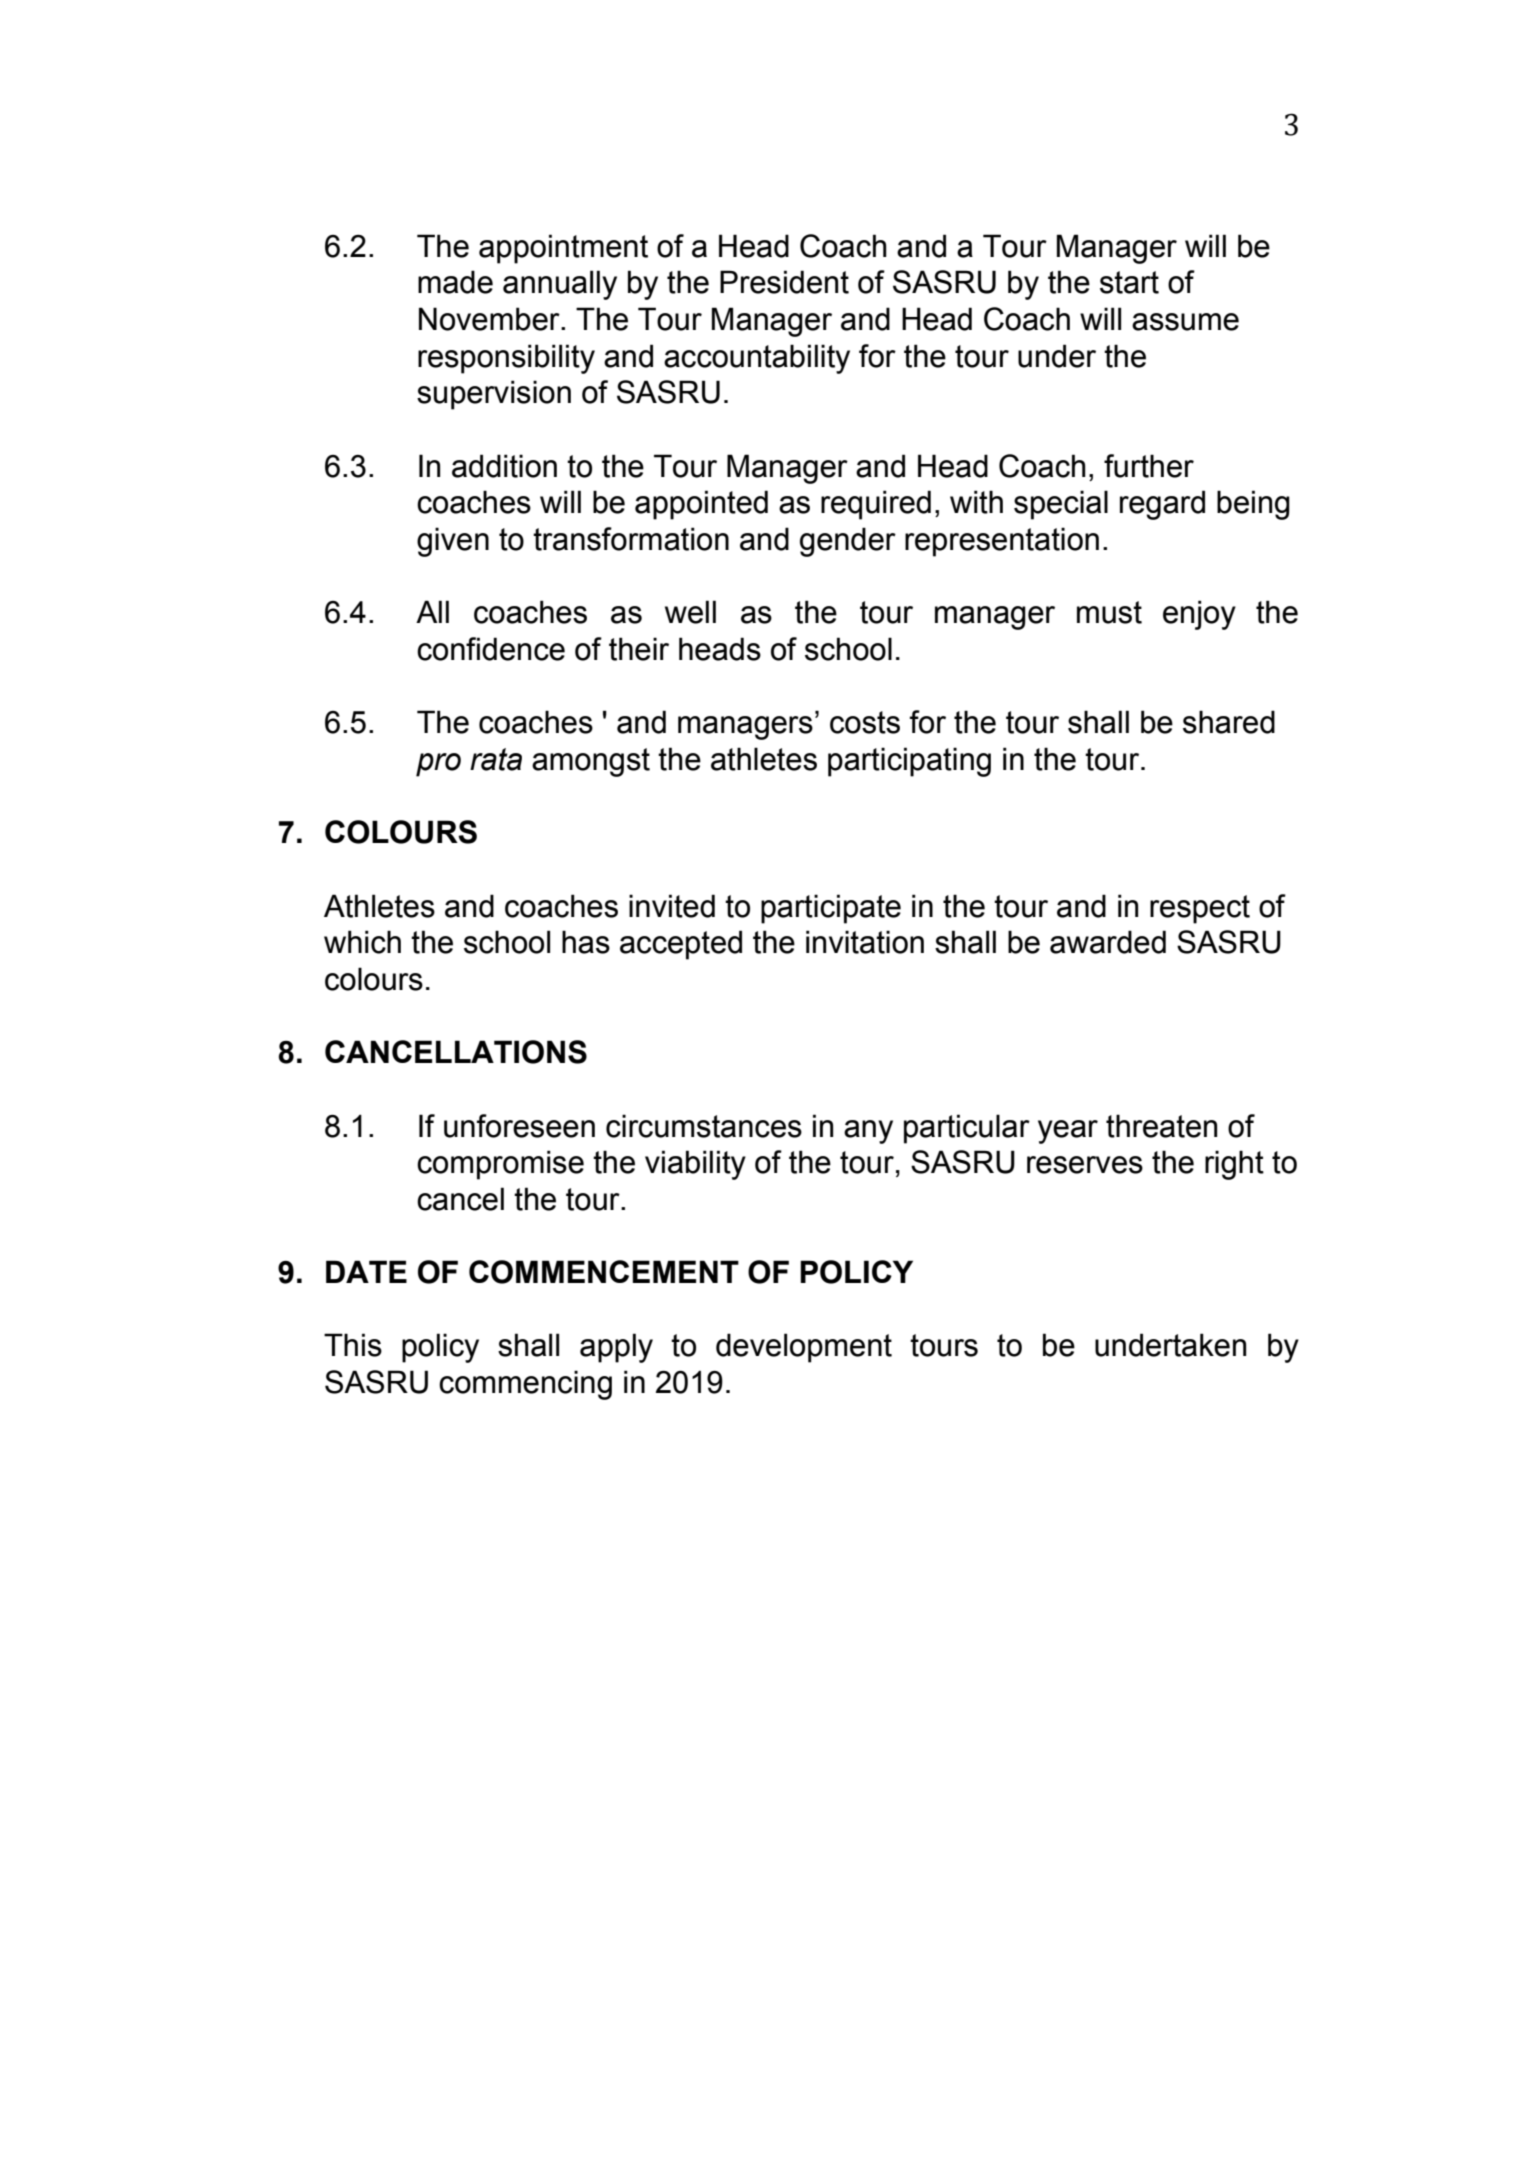 Image resolution: width=1532 pixels, height=2167 pixels. What do you see at coordinates (455, 282) in the screenshot?
I see `made` at bounding box center [455, 282].
